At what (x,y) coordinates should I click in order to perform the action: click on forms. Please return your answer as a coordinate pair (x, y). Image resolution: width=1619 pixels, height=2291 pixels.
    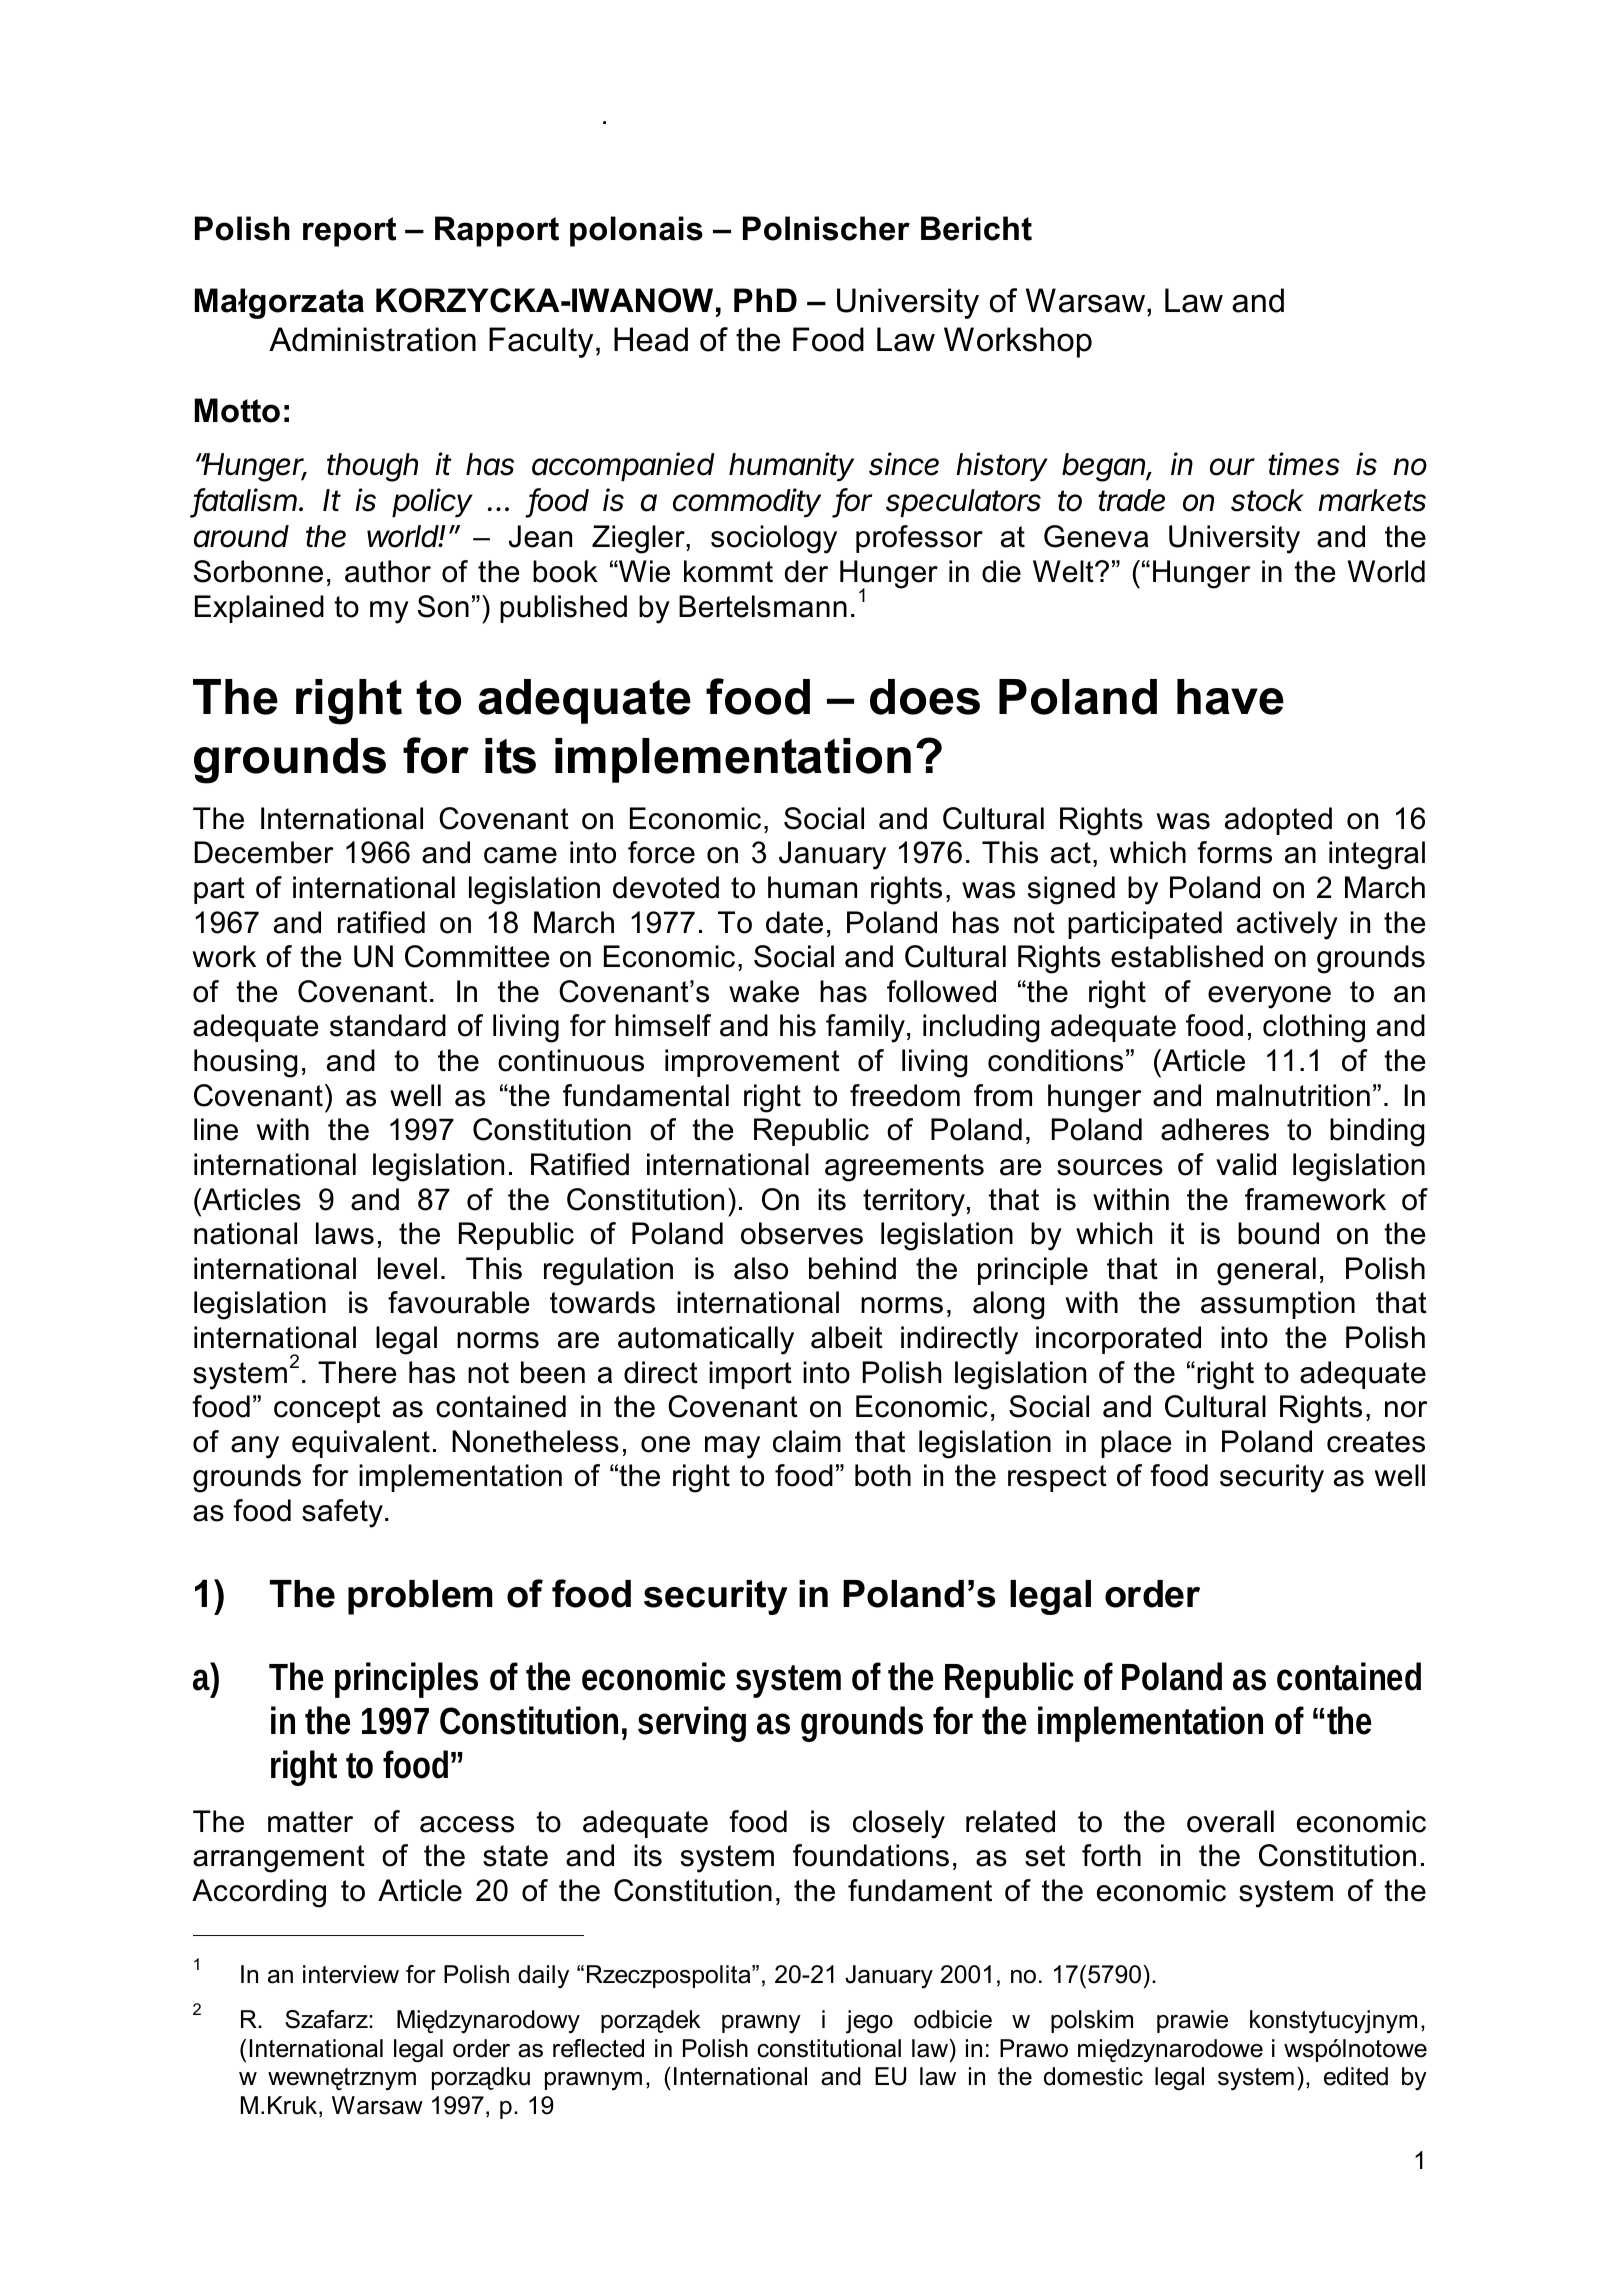
    Looking at the image, I should click on (1234, 852).
